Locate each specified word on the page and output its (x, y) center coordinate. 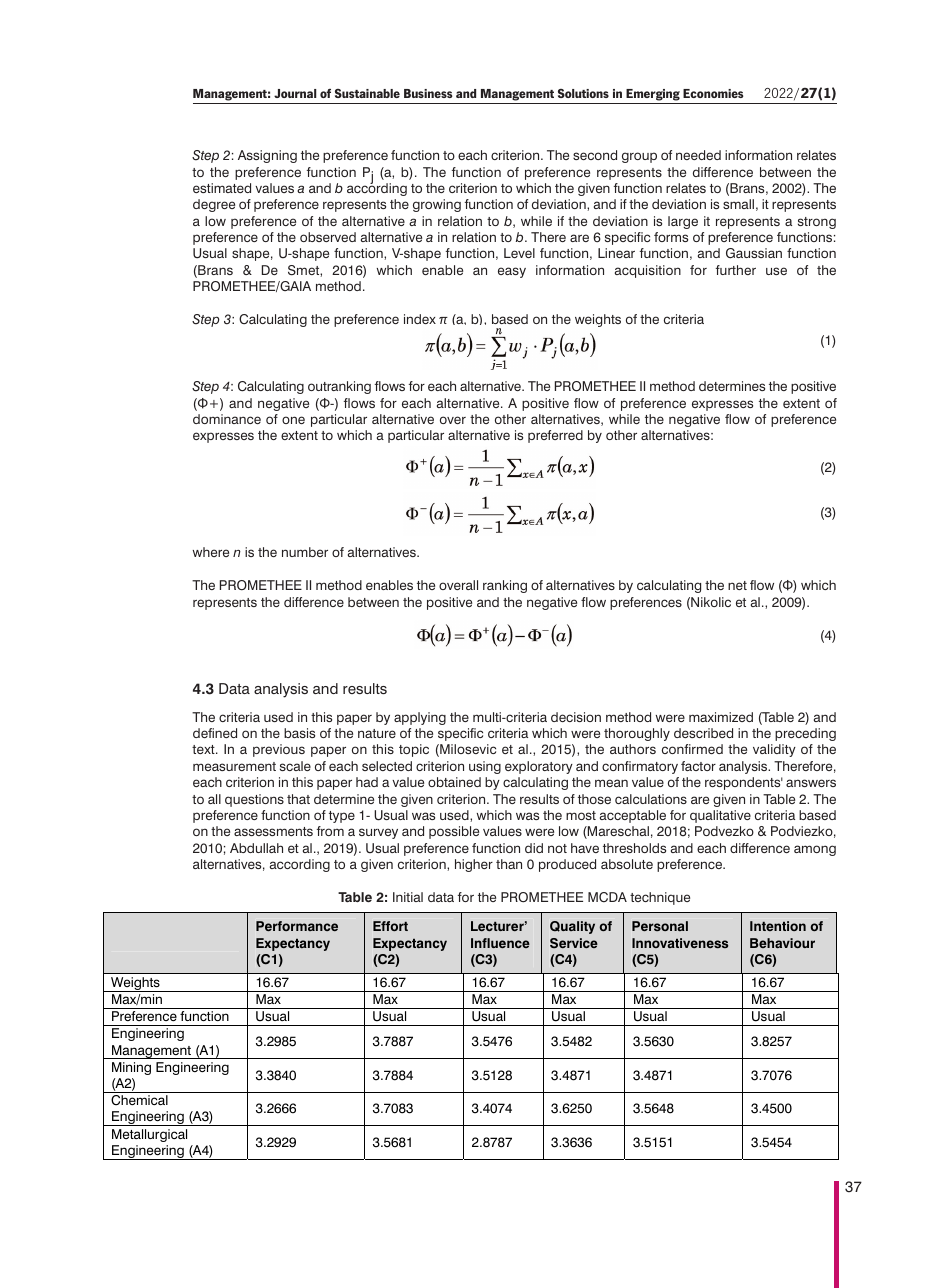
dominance (227, 419)
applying (420, 718)
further (736, 270)
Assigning (267, 156)
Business (428, 93)
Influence (500, 943)
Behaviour (782, 943)
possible (454, 832)
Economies (713, 93)
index (420, 319)
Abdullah (256, 848)
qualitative (720, 816)
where (211, 552)
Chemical (139, 1100)
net (737, 585)
